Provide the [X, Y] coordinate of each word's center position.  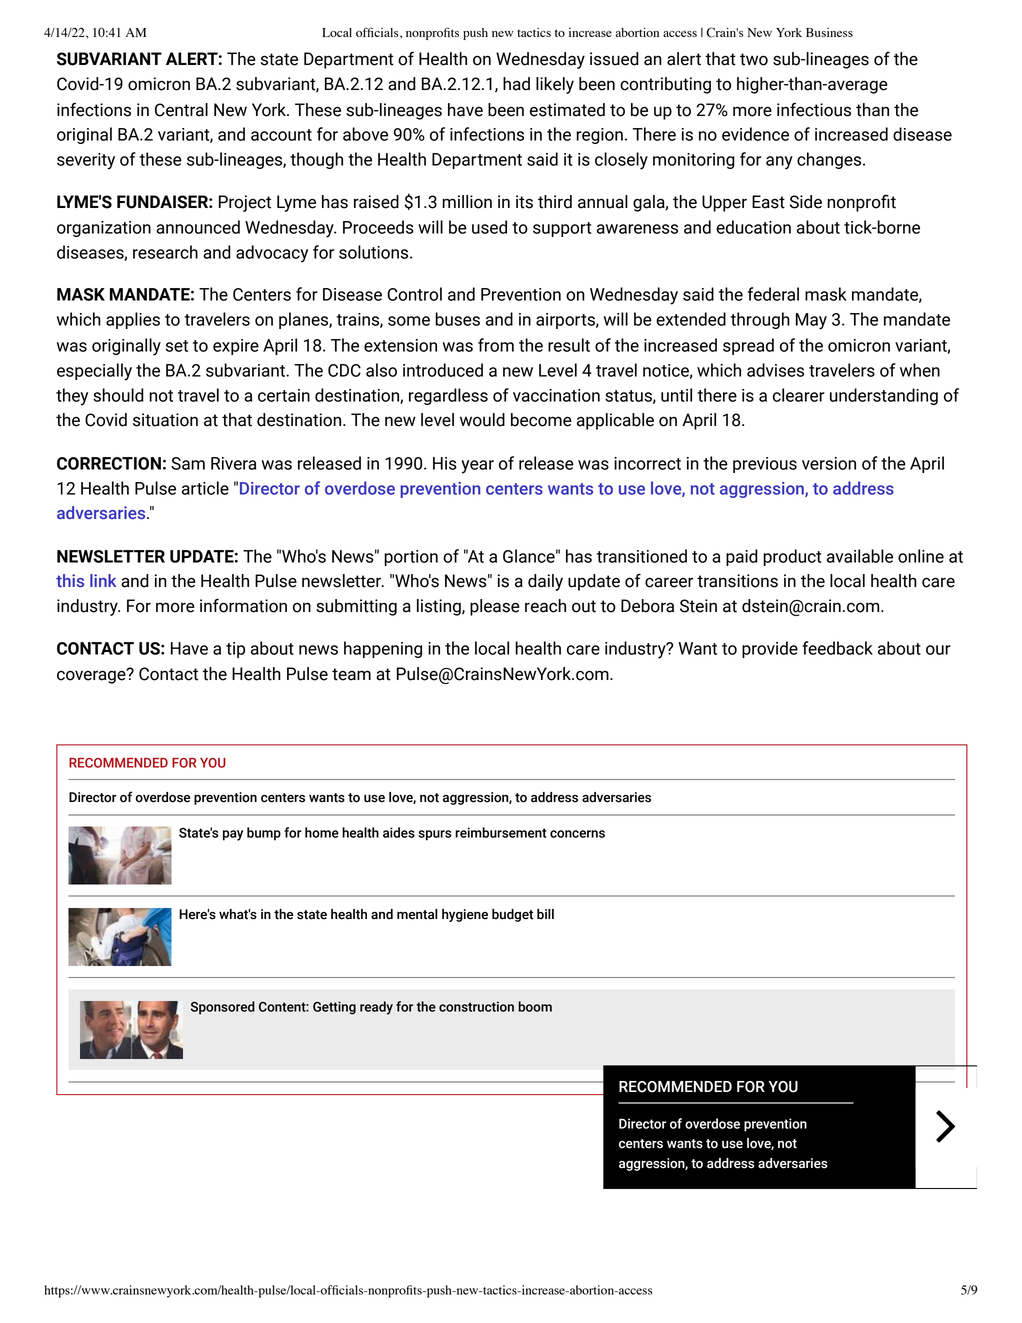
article [205, 488]
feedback [837, 648]
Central [181, 110]
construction [476, 1006]
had [516, 84]
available [860, 556]
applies [133, 320]
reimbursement [501, 832]
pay [233, 835]
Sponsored [223, 1008]
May [811, 321]
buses [457, 319]
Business [829, 32]
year [477, 467]
